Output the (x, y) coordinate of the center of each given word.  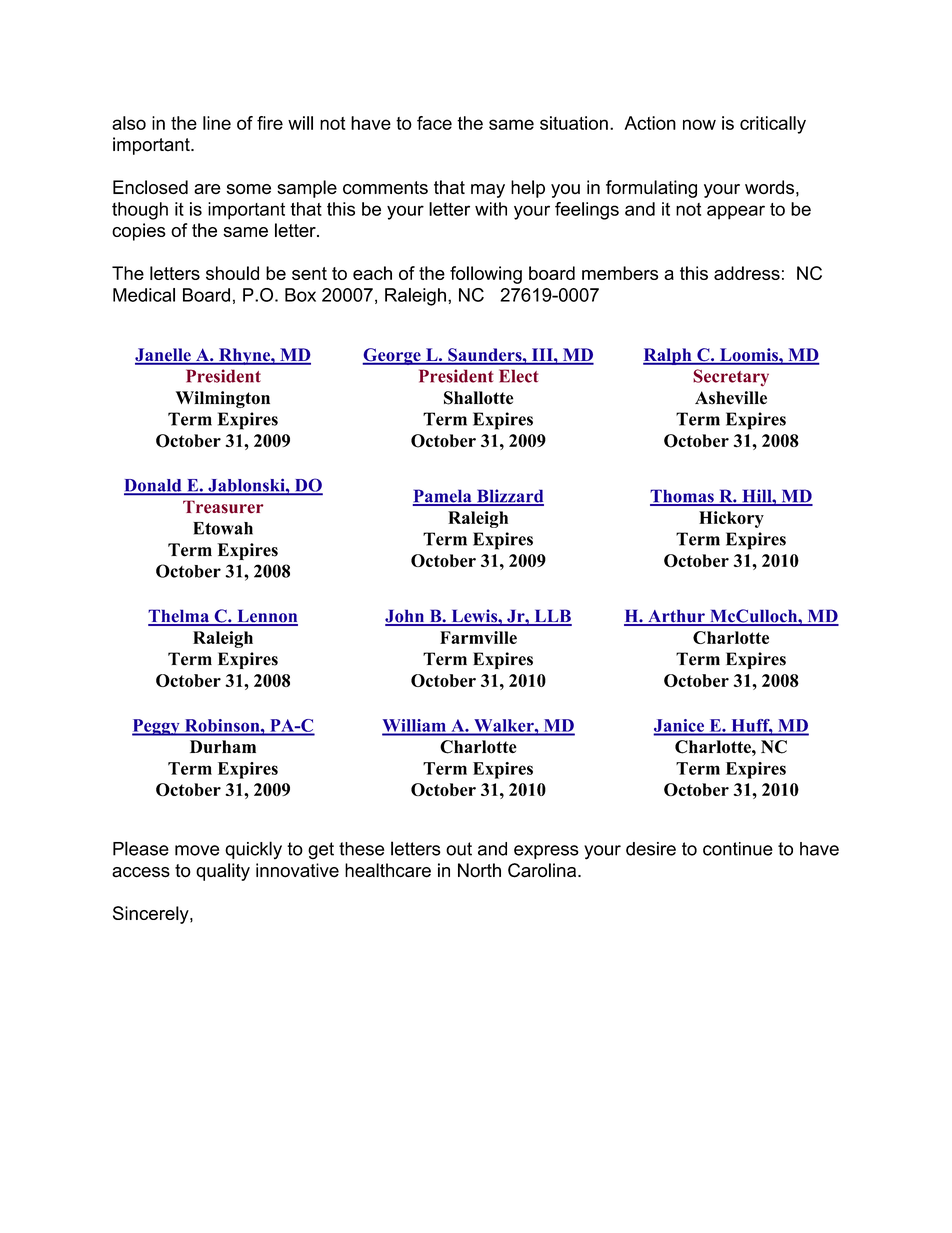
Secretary (731, 378)
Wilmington (223, 399)
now (699, 124)
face (434, 123)
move (197, 850)
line (217, 123)
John (406, 617)
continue (738, 849)
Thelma (180, 617)
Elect (519, 376)
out (459, 849)
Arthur (676, 617)
